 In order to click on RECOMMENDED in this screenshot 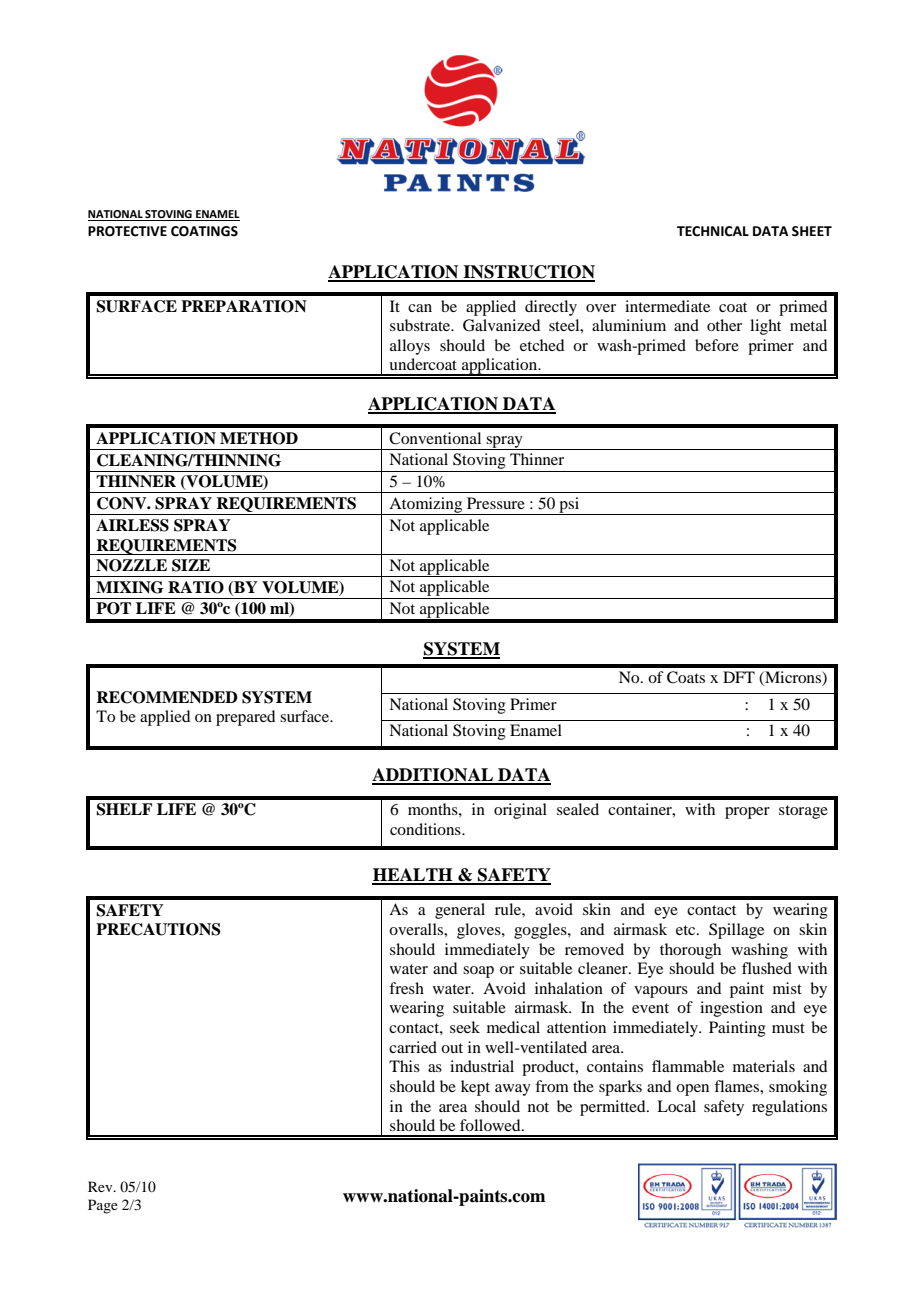, I will do `click(167, 697)`.
